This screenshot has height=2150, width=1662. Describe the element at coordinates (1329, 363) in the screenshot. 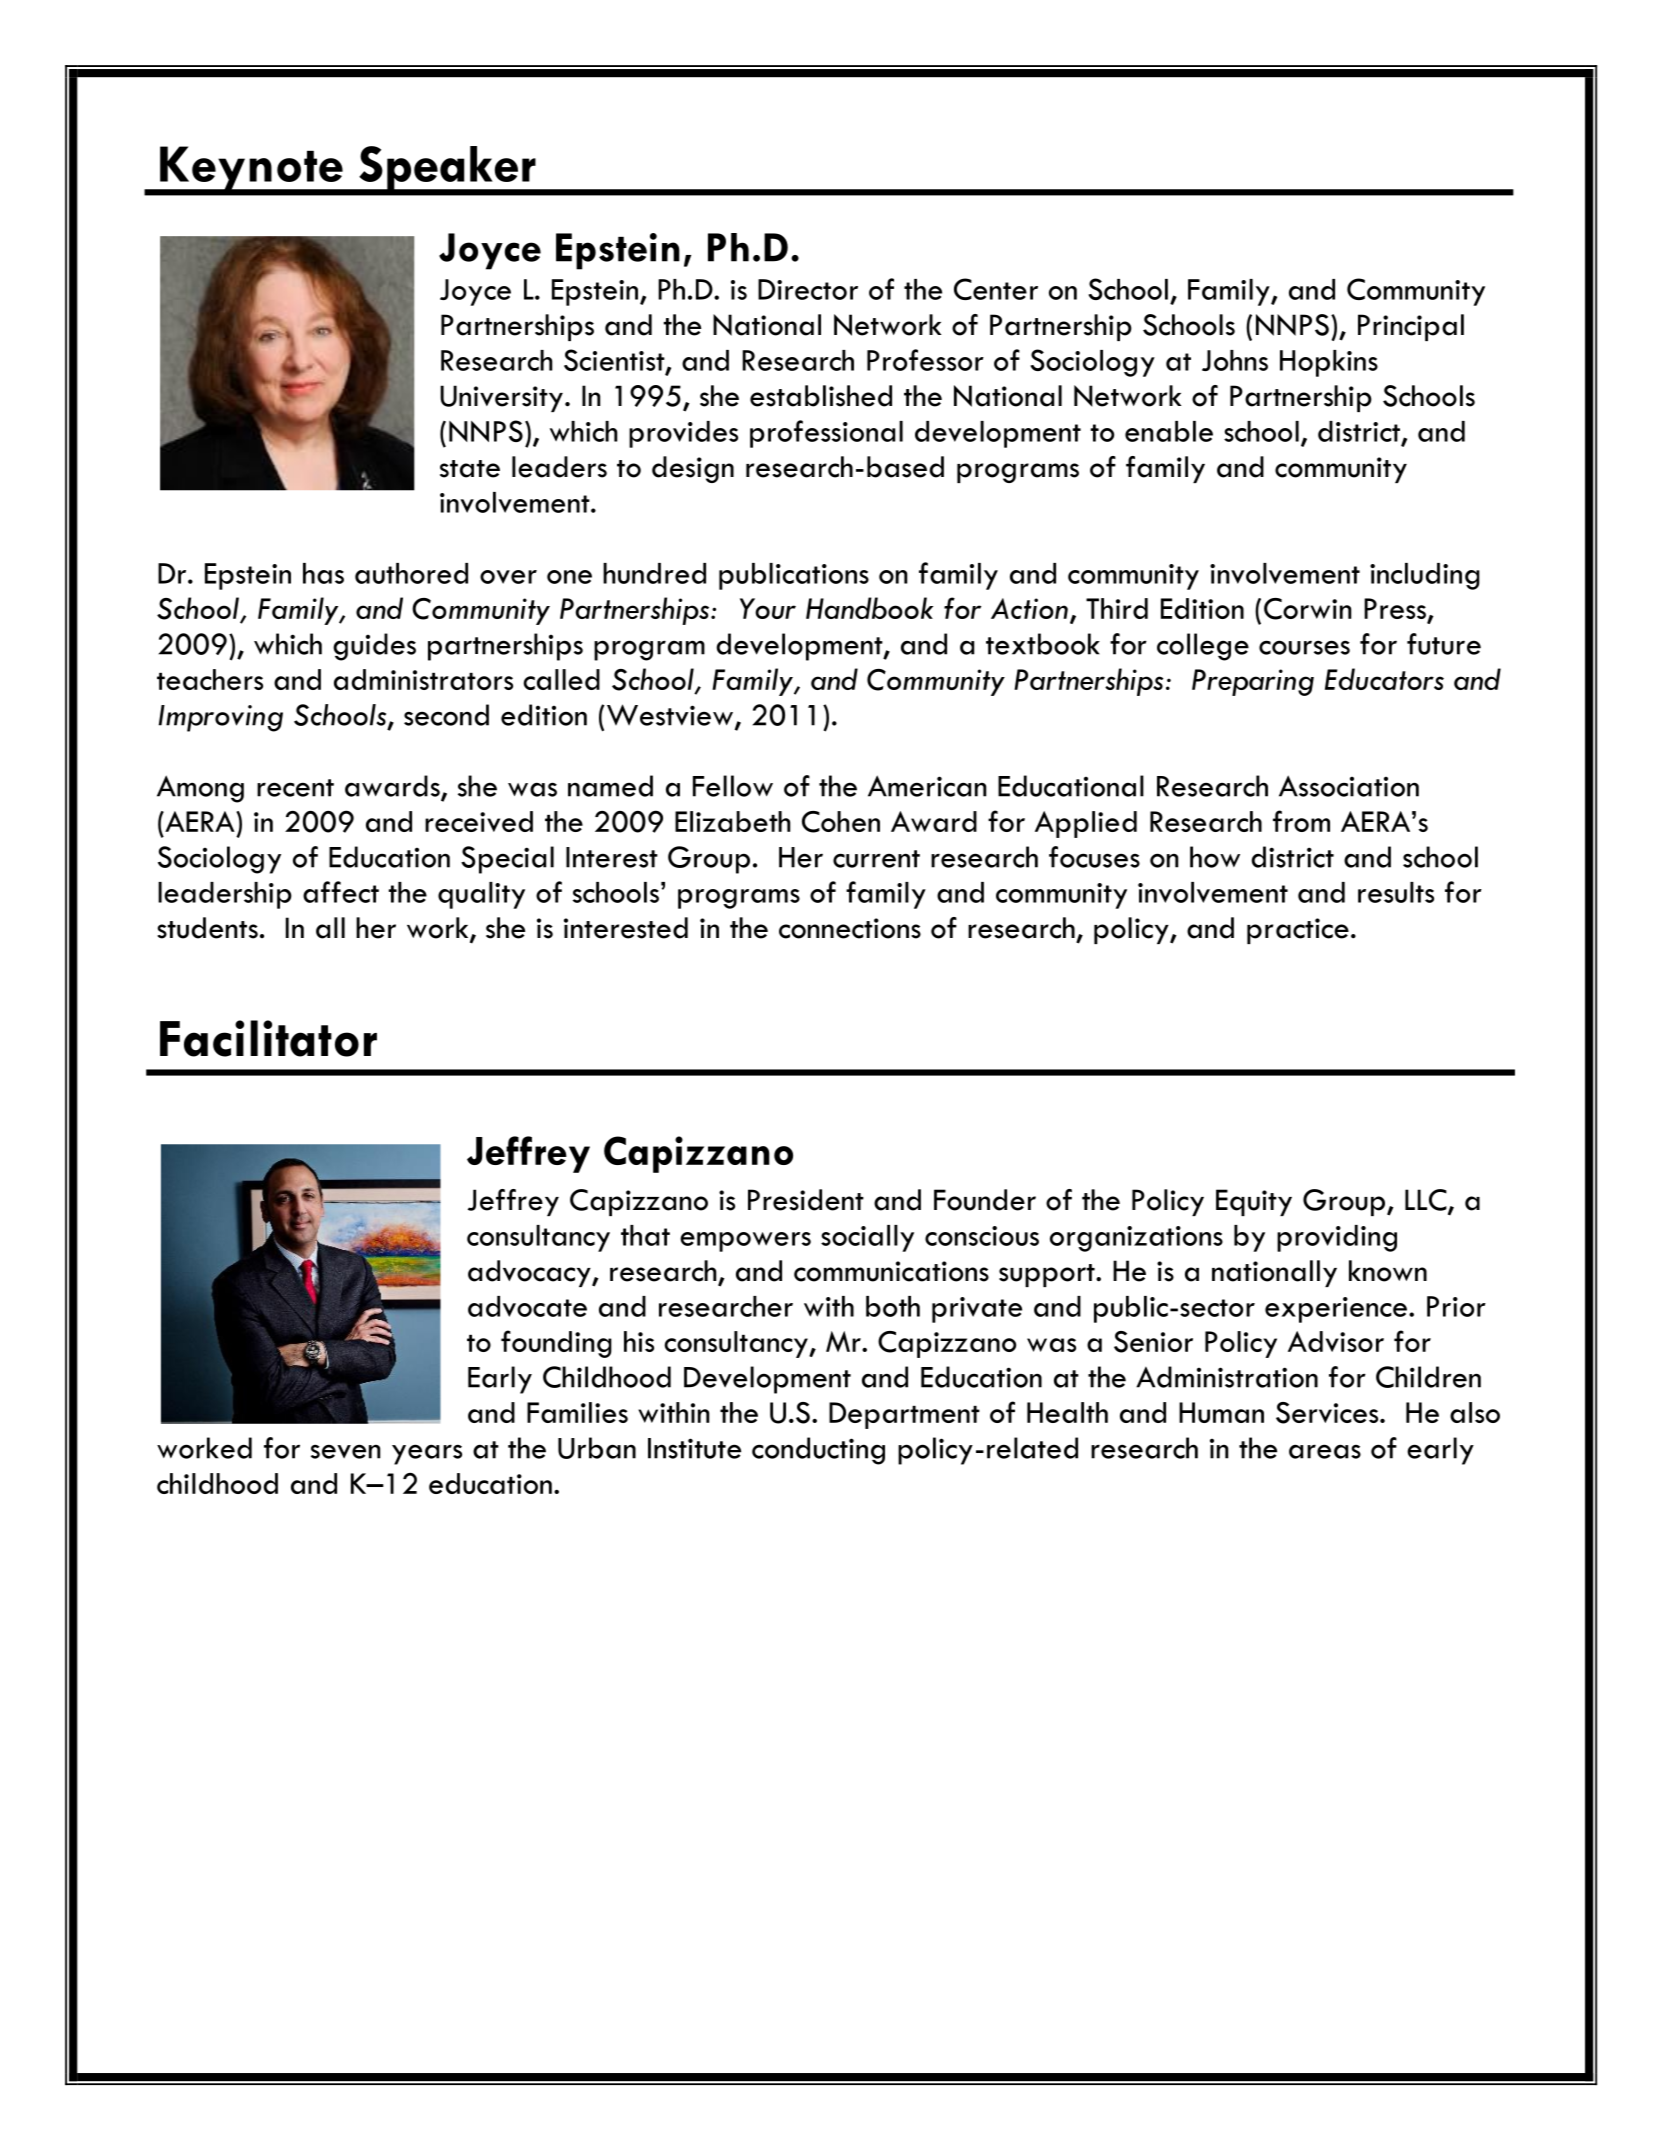

I see `Hopkins` at that location.
